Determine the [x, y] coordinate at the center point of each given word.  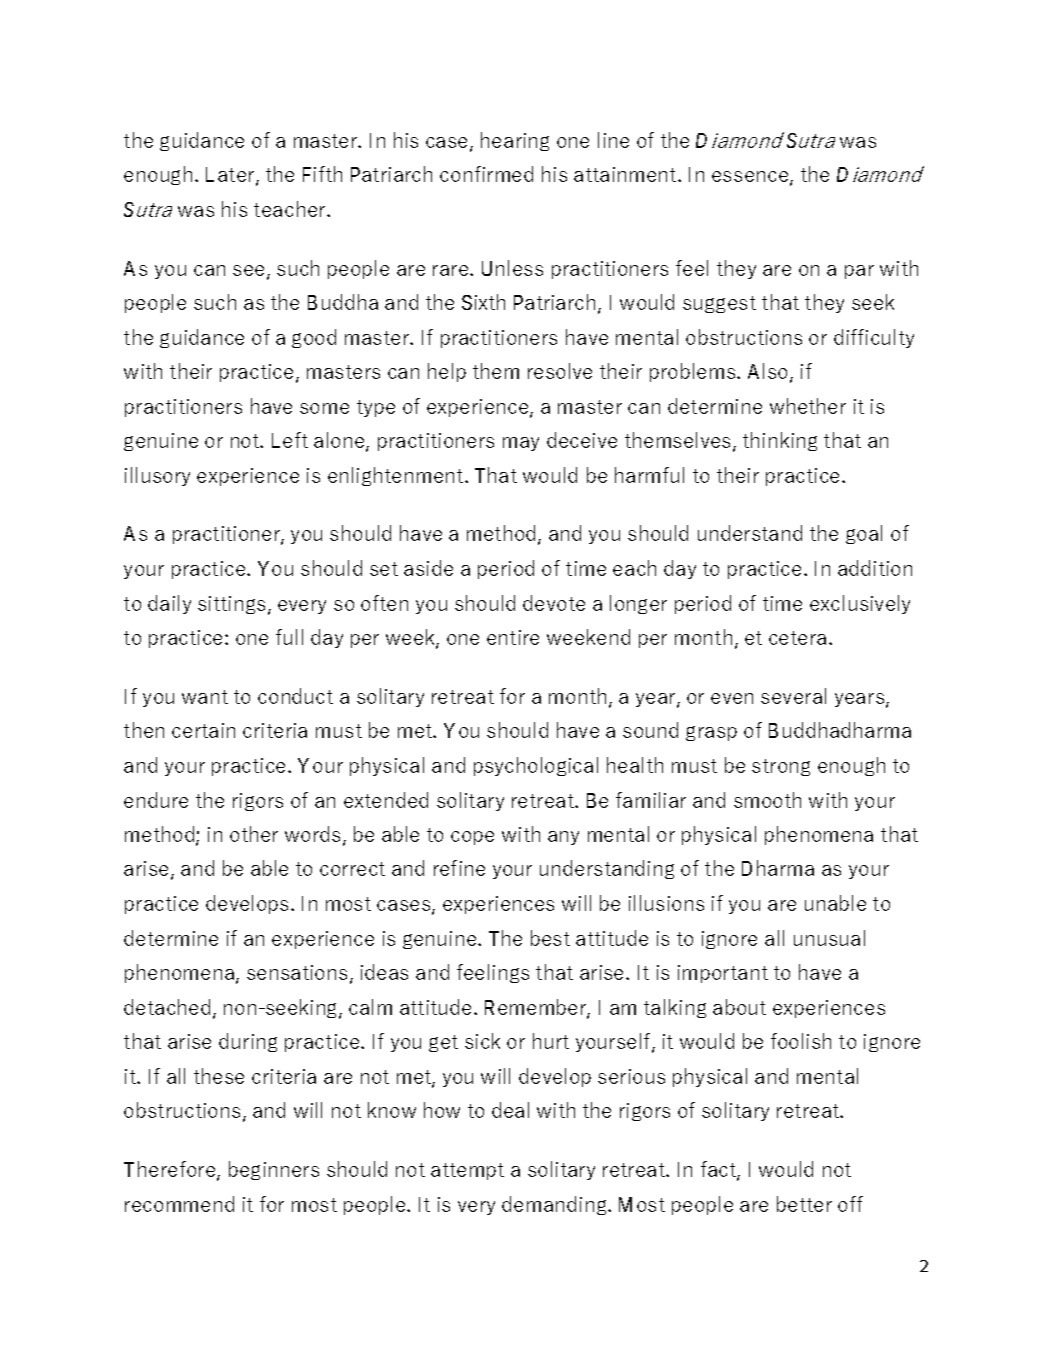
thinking [780, 441]
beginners [274, 1170]
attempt [467, 1171]
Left [290, 440]
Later [231, 176]
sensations [297, 972]
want [205, 697]
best [550, 938]
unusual [829, 938]
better [804, 1204]
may [521, 444]
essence [751, 178]
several [793, 696]
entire [513, 637]
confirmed [486, 174]
